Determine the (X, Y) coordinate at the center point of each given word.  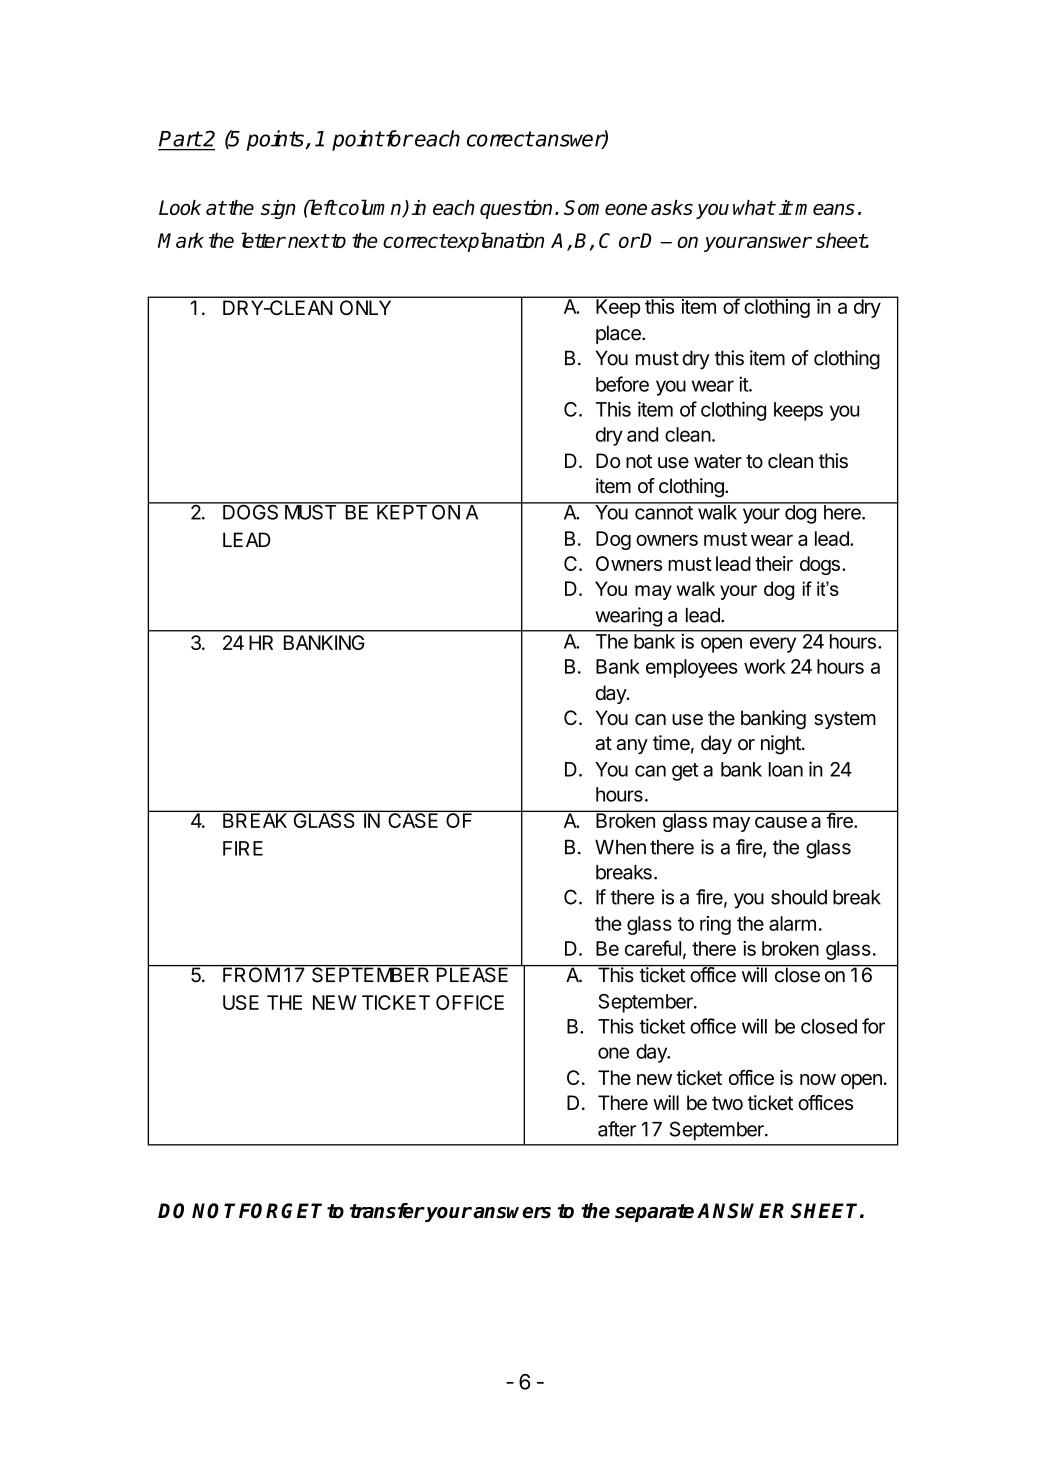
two (727, 1103)
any (632, 746)
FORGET (280, 1211)
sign (278, 209)
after (617, 1129)
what (754, 207)
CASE (413, 819)
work (765, 666)
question (516, 209)
